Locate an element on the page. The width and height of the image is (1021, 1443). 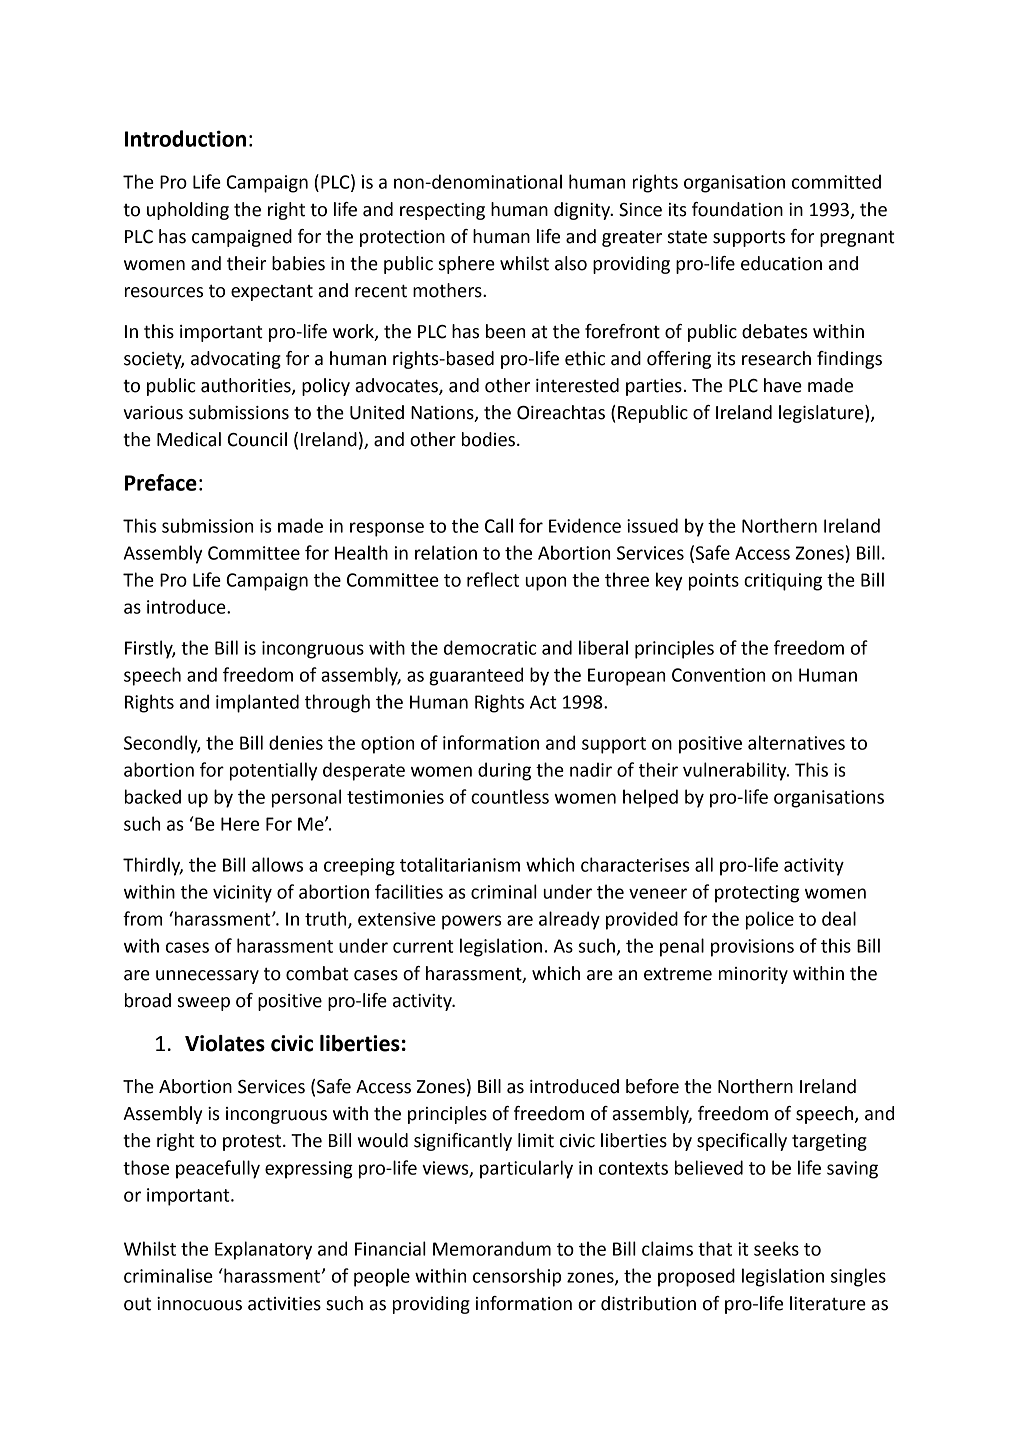
sweep is located at coordinates (204, 1004).
